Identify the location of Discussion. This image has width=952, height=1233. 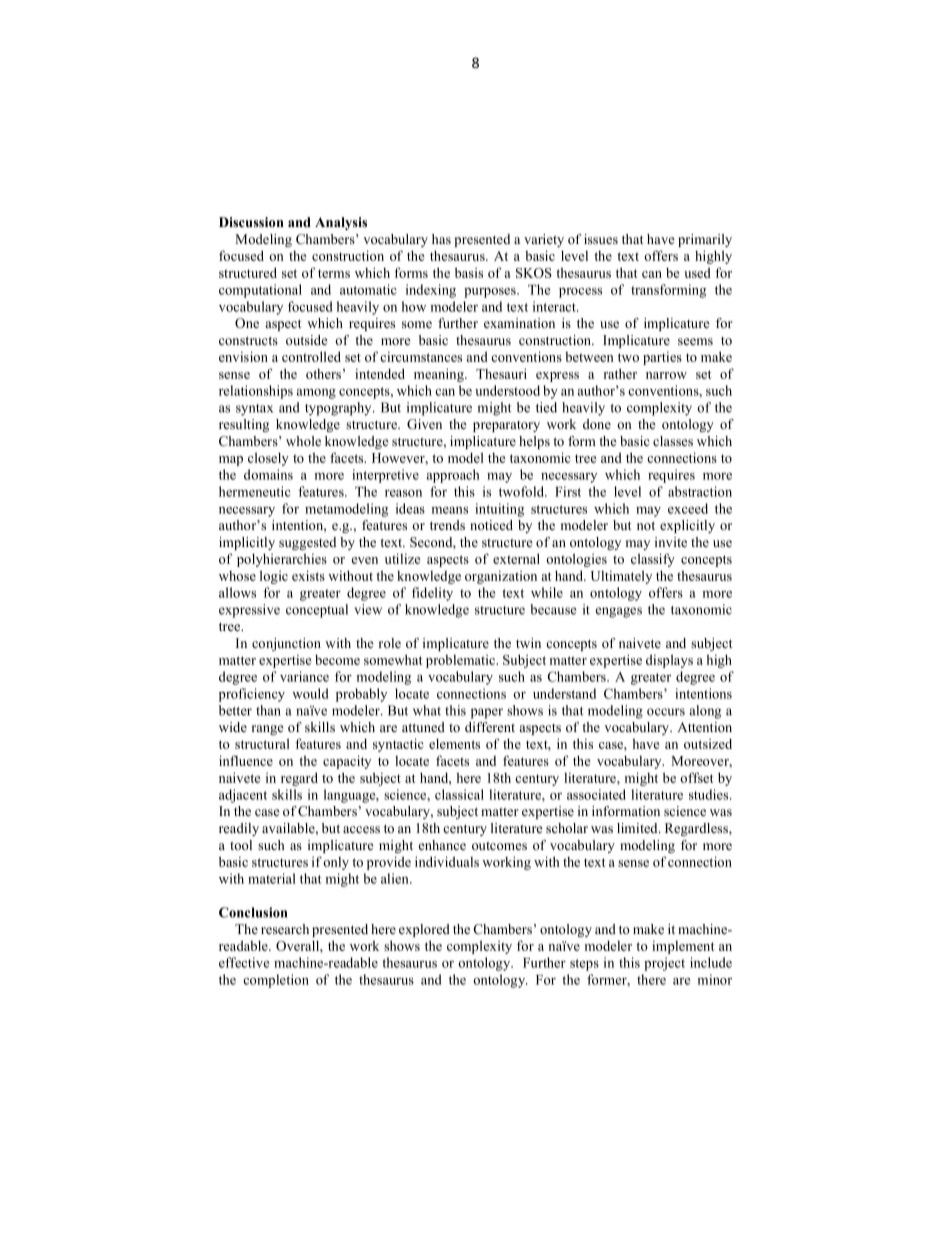
(251, 222).
